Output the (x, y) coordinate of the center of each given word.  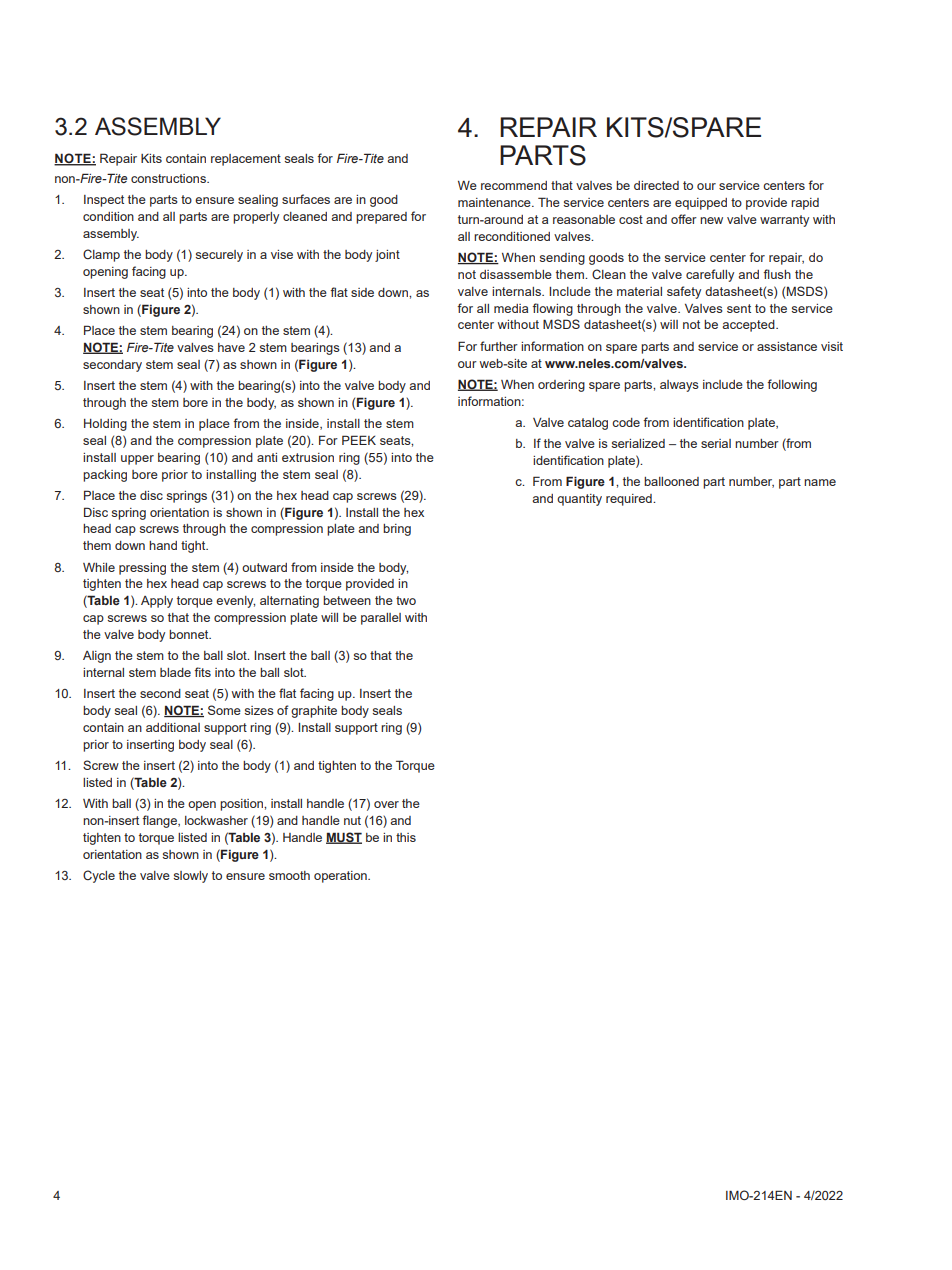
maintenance (495, 202)
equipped (701, 204)
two (406, 600)
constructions (169, 178)
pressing (142, 569)
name (820, 482)
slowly (190, 877)
